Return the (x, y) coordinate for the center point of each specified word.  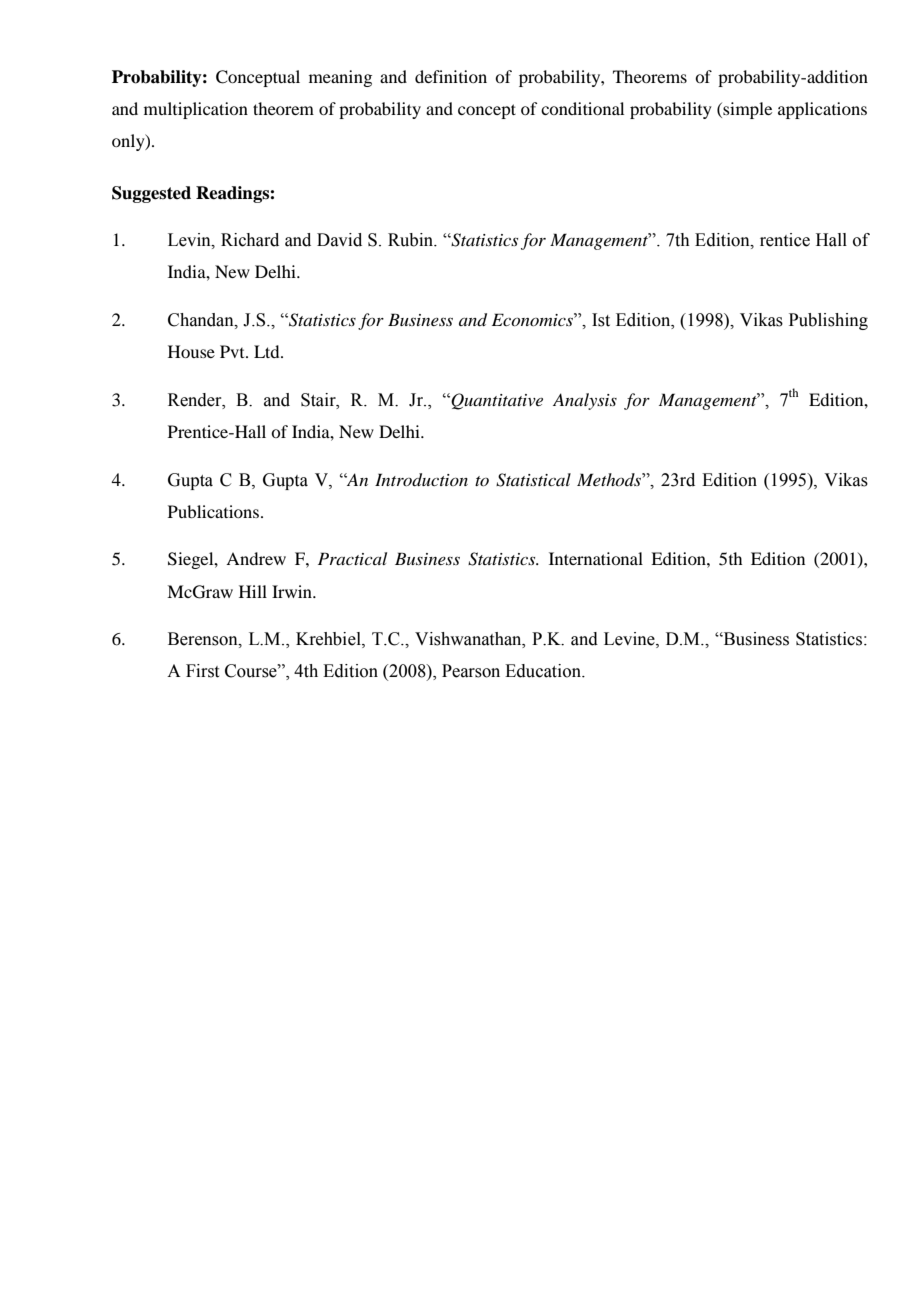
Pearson (471, 671)
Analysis (585, 401)
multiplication (196, 110)
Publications (213, 511)
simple (746, 110)
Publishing (828, 321)
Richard (250, 240)
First (202, 671)
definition (451, 76)
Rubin (412, 240)
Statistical (533, 480)
